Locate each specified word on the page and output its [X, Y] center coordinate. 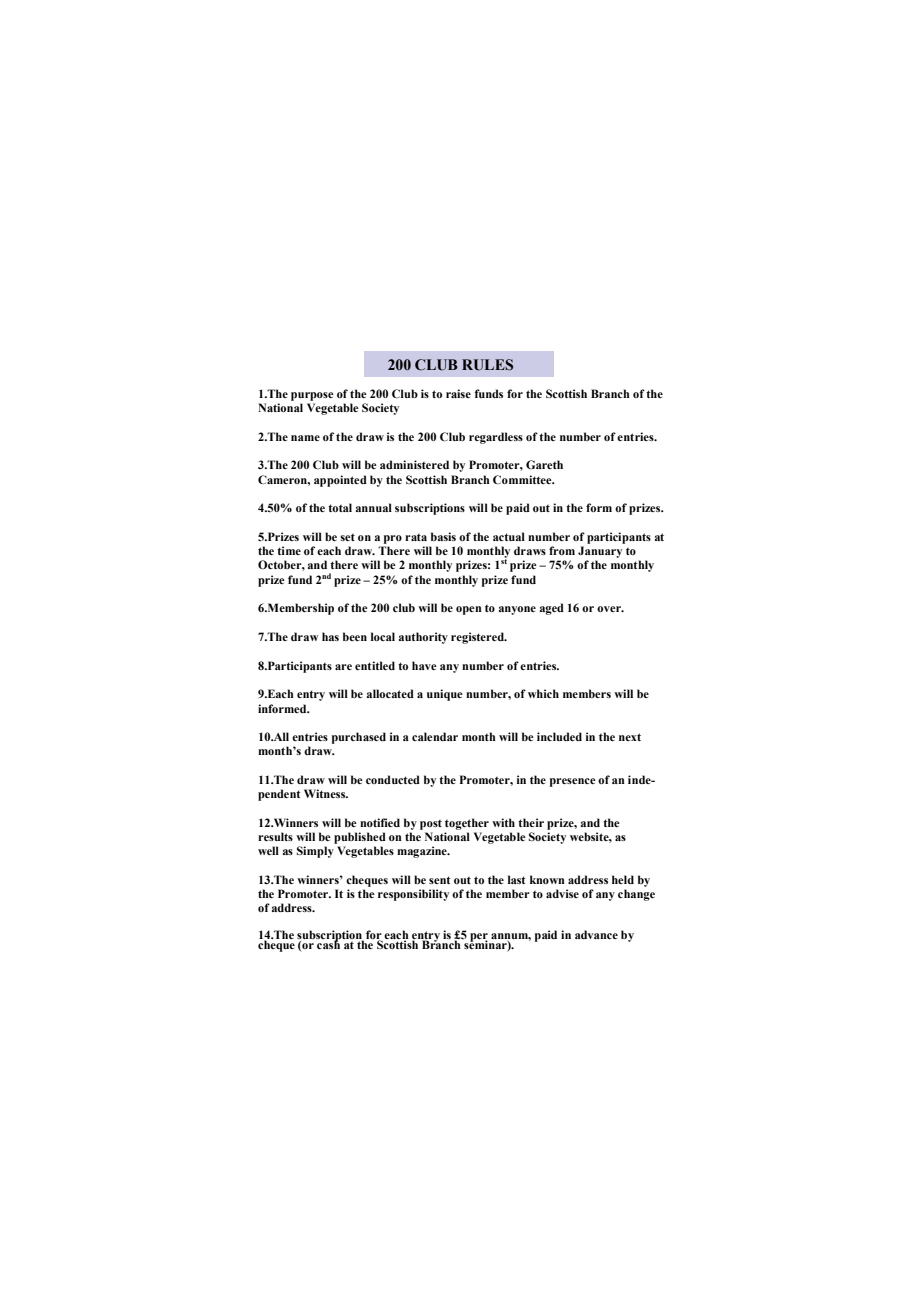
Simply [315, 852]
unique [445, 695]
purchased [359, 738]
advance [596, 934]
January [600, 552]
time [289, 550]
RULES [487, 365]
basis [443, 536]
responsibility [413, 895]
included [559, 736]
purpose [312, 396]
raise [458, 393]
